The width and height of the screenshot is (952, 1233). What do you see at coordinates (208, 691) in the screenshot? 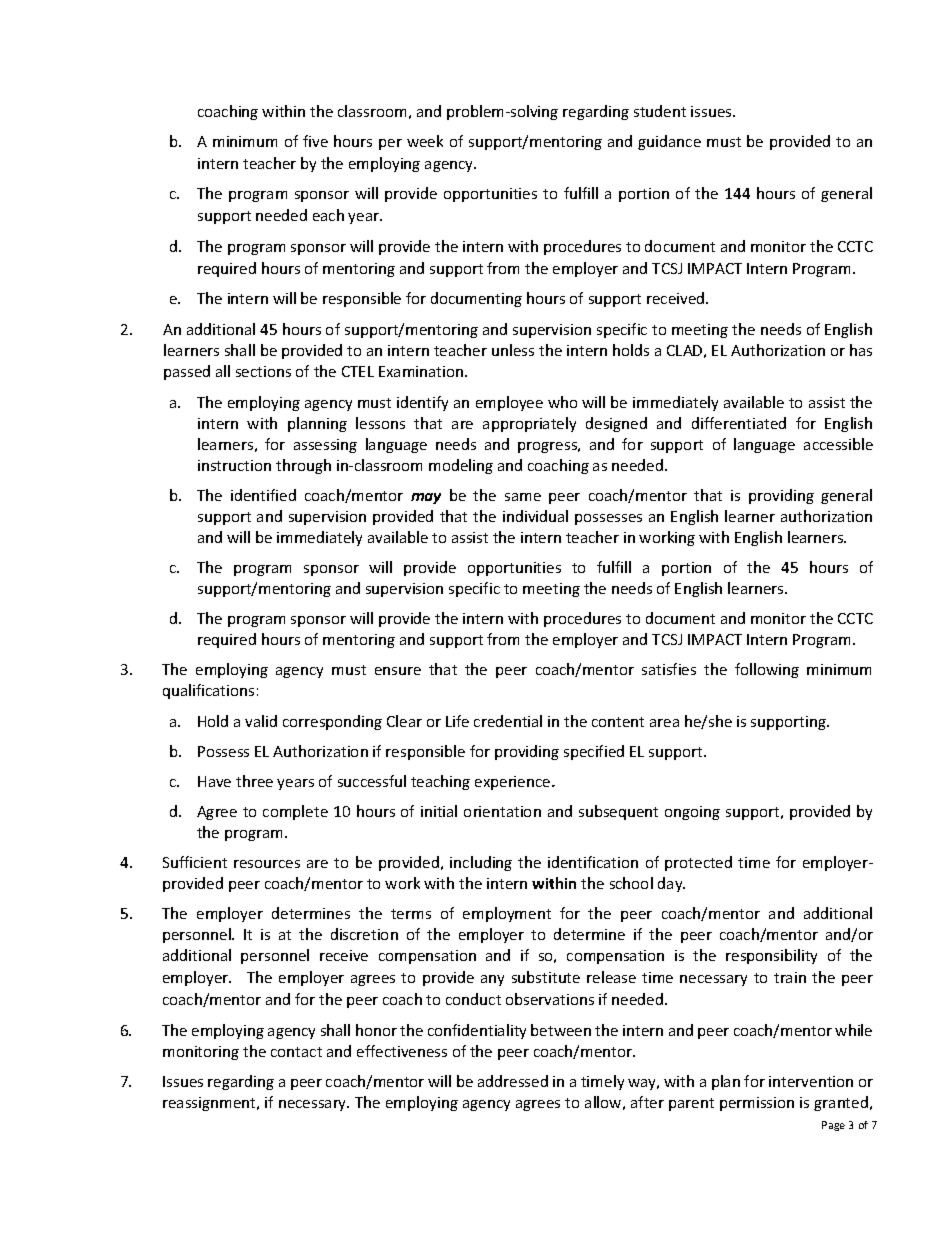
I see `qualifications` at bounding box center [208, 691].
